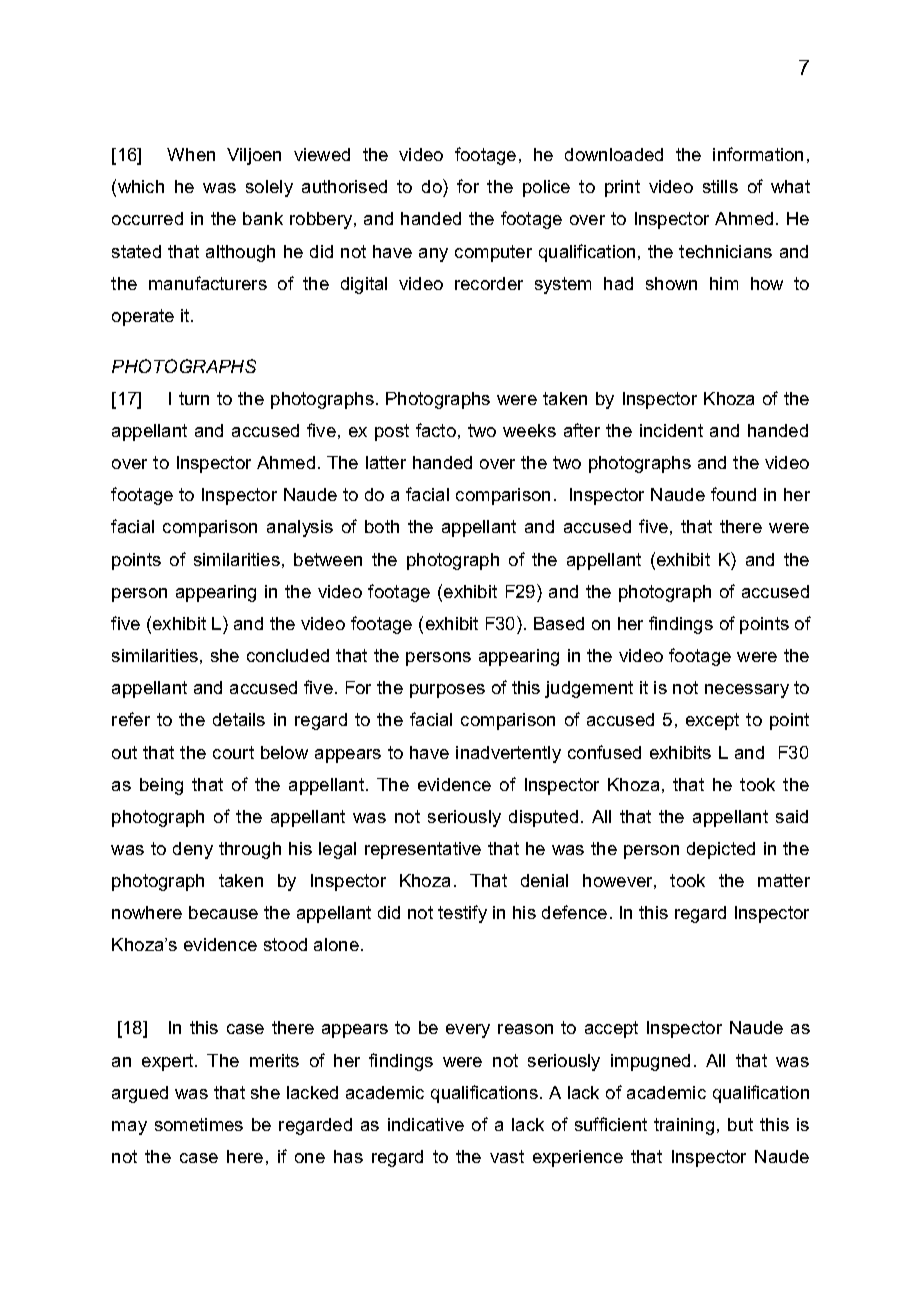 The height and width of the image is (1308, 924). What do you see at coordinates (546, 188) in the image?
I see `police` at bounding box center [546, 188].
